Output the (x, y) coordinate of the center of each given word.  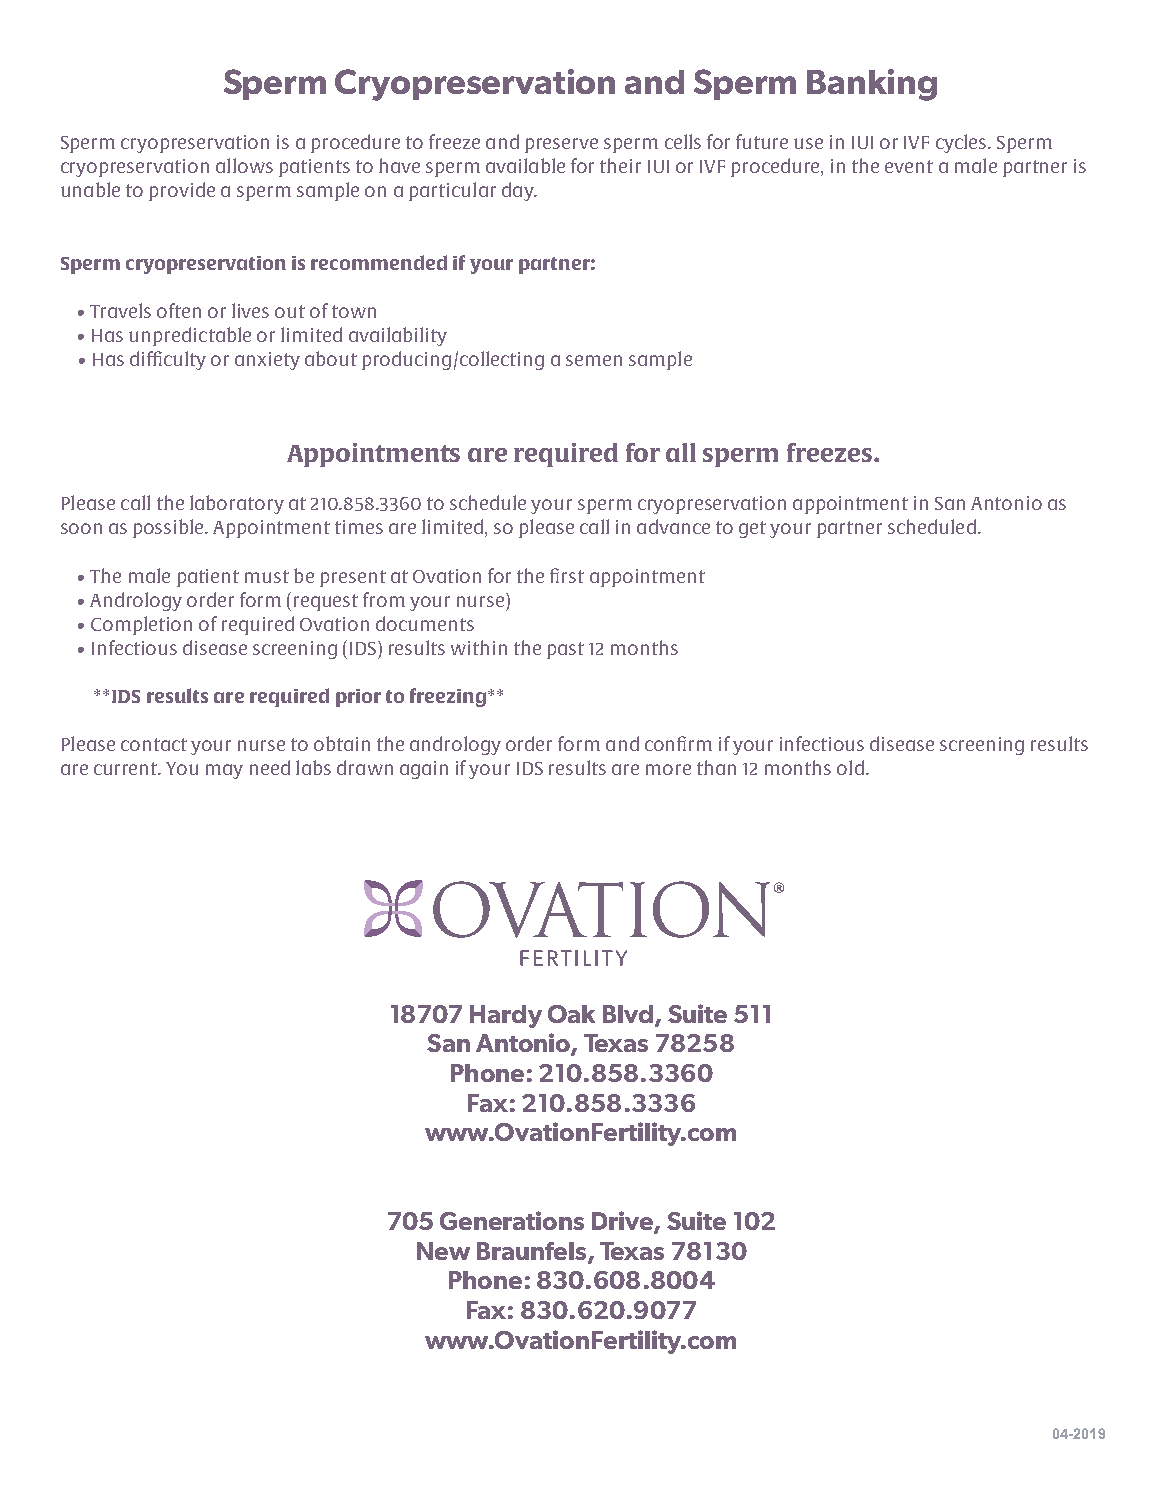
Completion (141, 625)
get (752, 529)
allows (244, 165)
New (443, 1251)
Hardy (506, 1016)
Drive (623, 1222)
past (565, 650)
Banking (872, 85)
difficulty (168, 360)
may (224, 771)
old (850, 767)
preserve (561, 145)
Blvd (628, 1014)
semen (594, 360)
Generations (512, 1220)
